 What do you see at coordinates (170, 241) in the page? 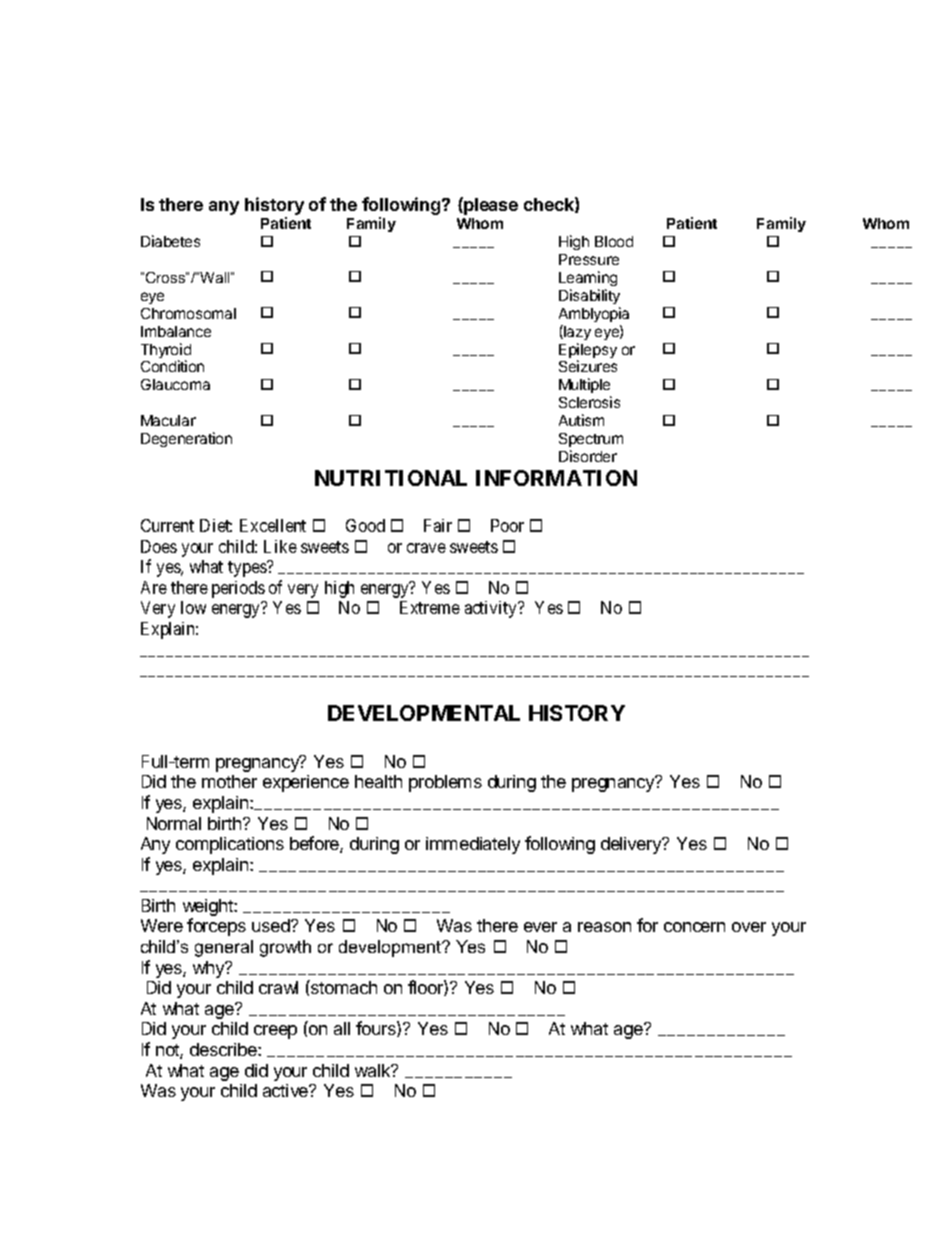
I see `Diabetes` at bounding box center [170, 241].
